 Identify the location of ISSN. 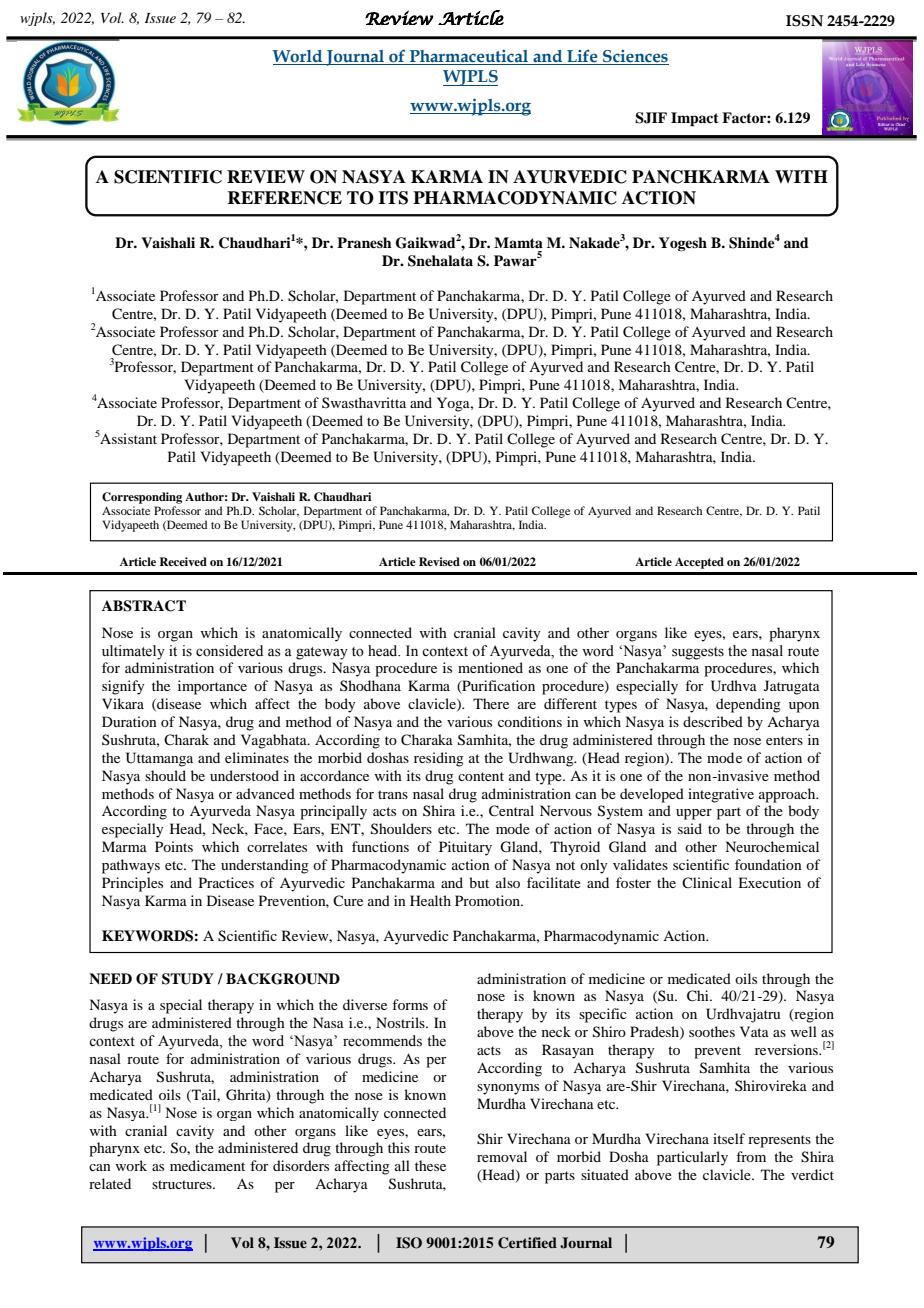
(804, 21).
